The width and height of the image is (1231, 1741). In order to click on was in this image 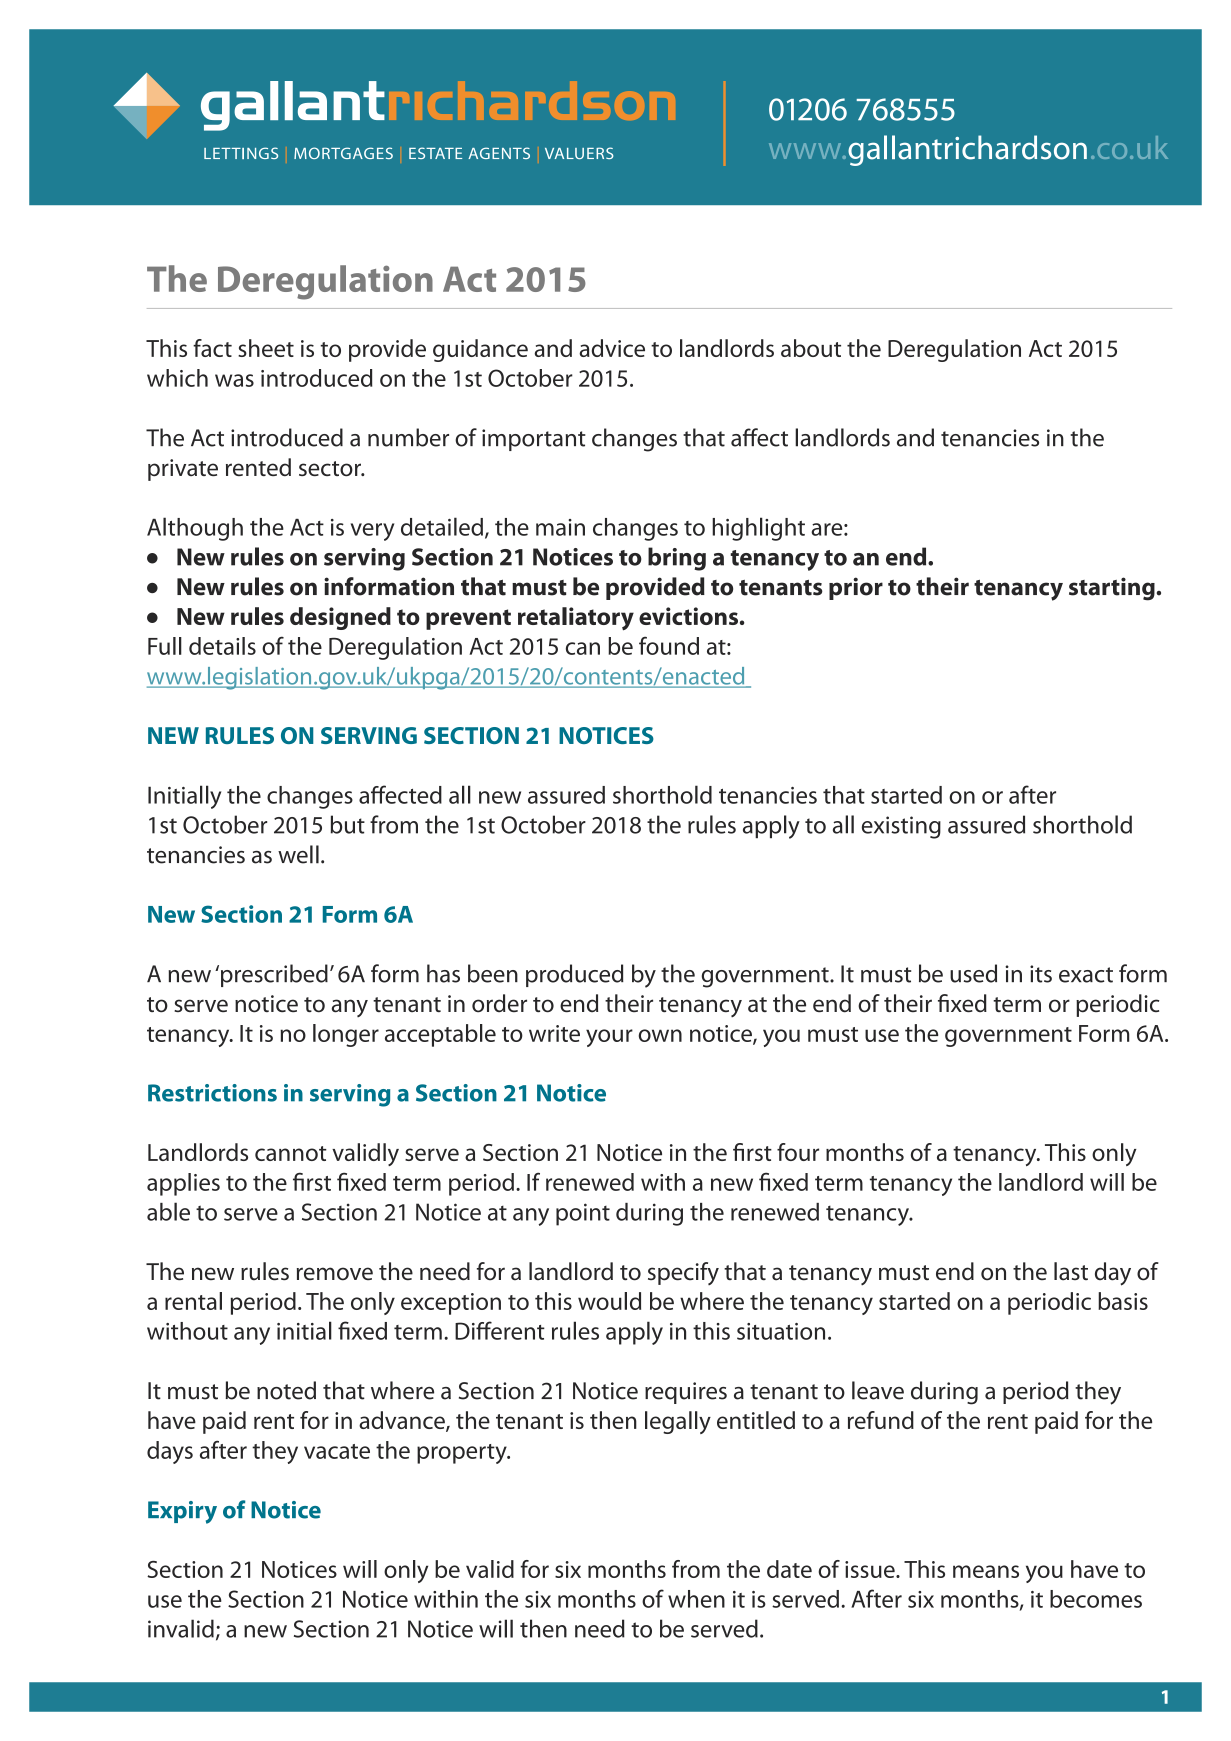, I will do `click(234, 380)`.
